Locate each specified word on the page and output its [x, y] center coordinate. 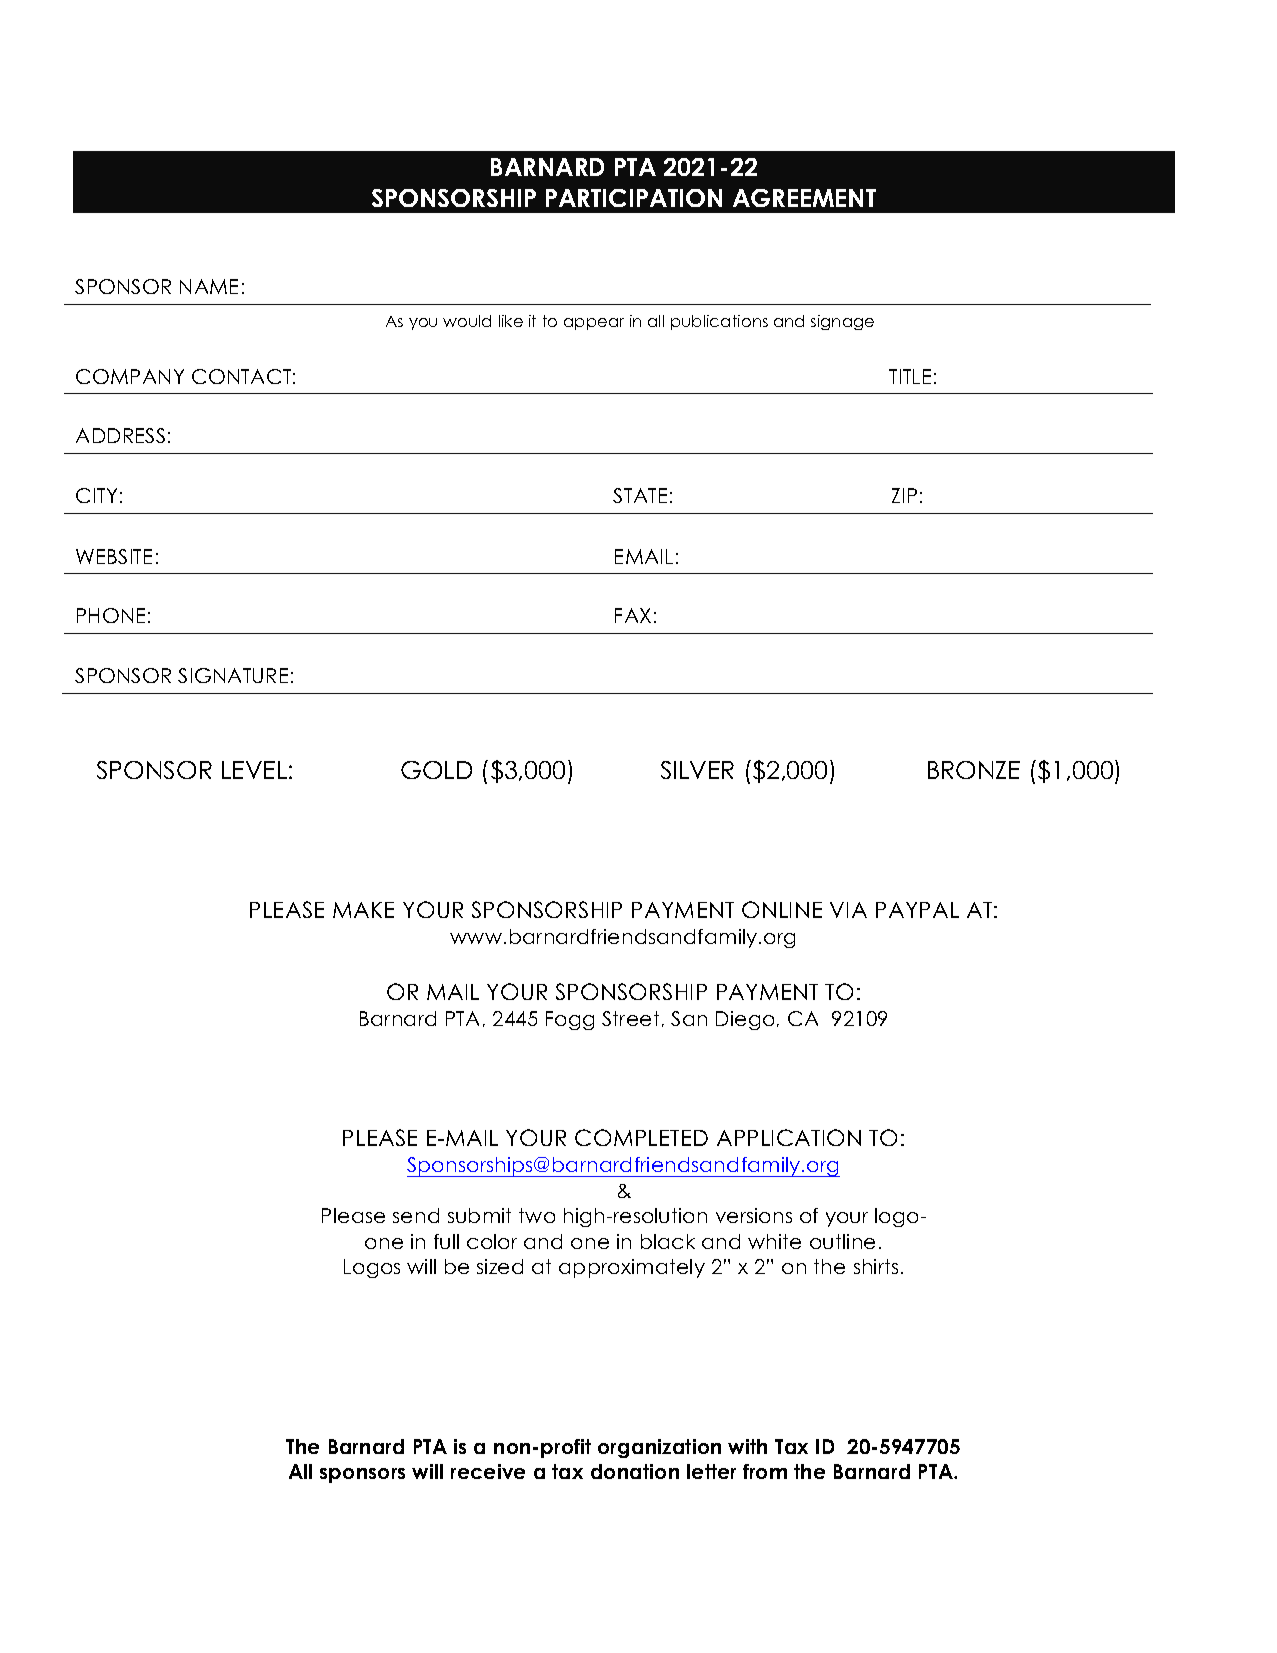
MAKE [363, 910]
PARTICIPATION [634, 198]
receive [488, 1471]
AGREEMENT [804, 198]
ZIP [904, 495]
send [416, 1215]
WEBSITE [114, 556]
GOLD [436, 770]
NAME [209, 286]
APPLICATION [789, 1137]
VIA [848, 910]
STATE [640, 495]
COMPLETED [641, 1137]
